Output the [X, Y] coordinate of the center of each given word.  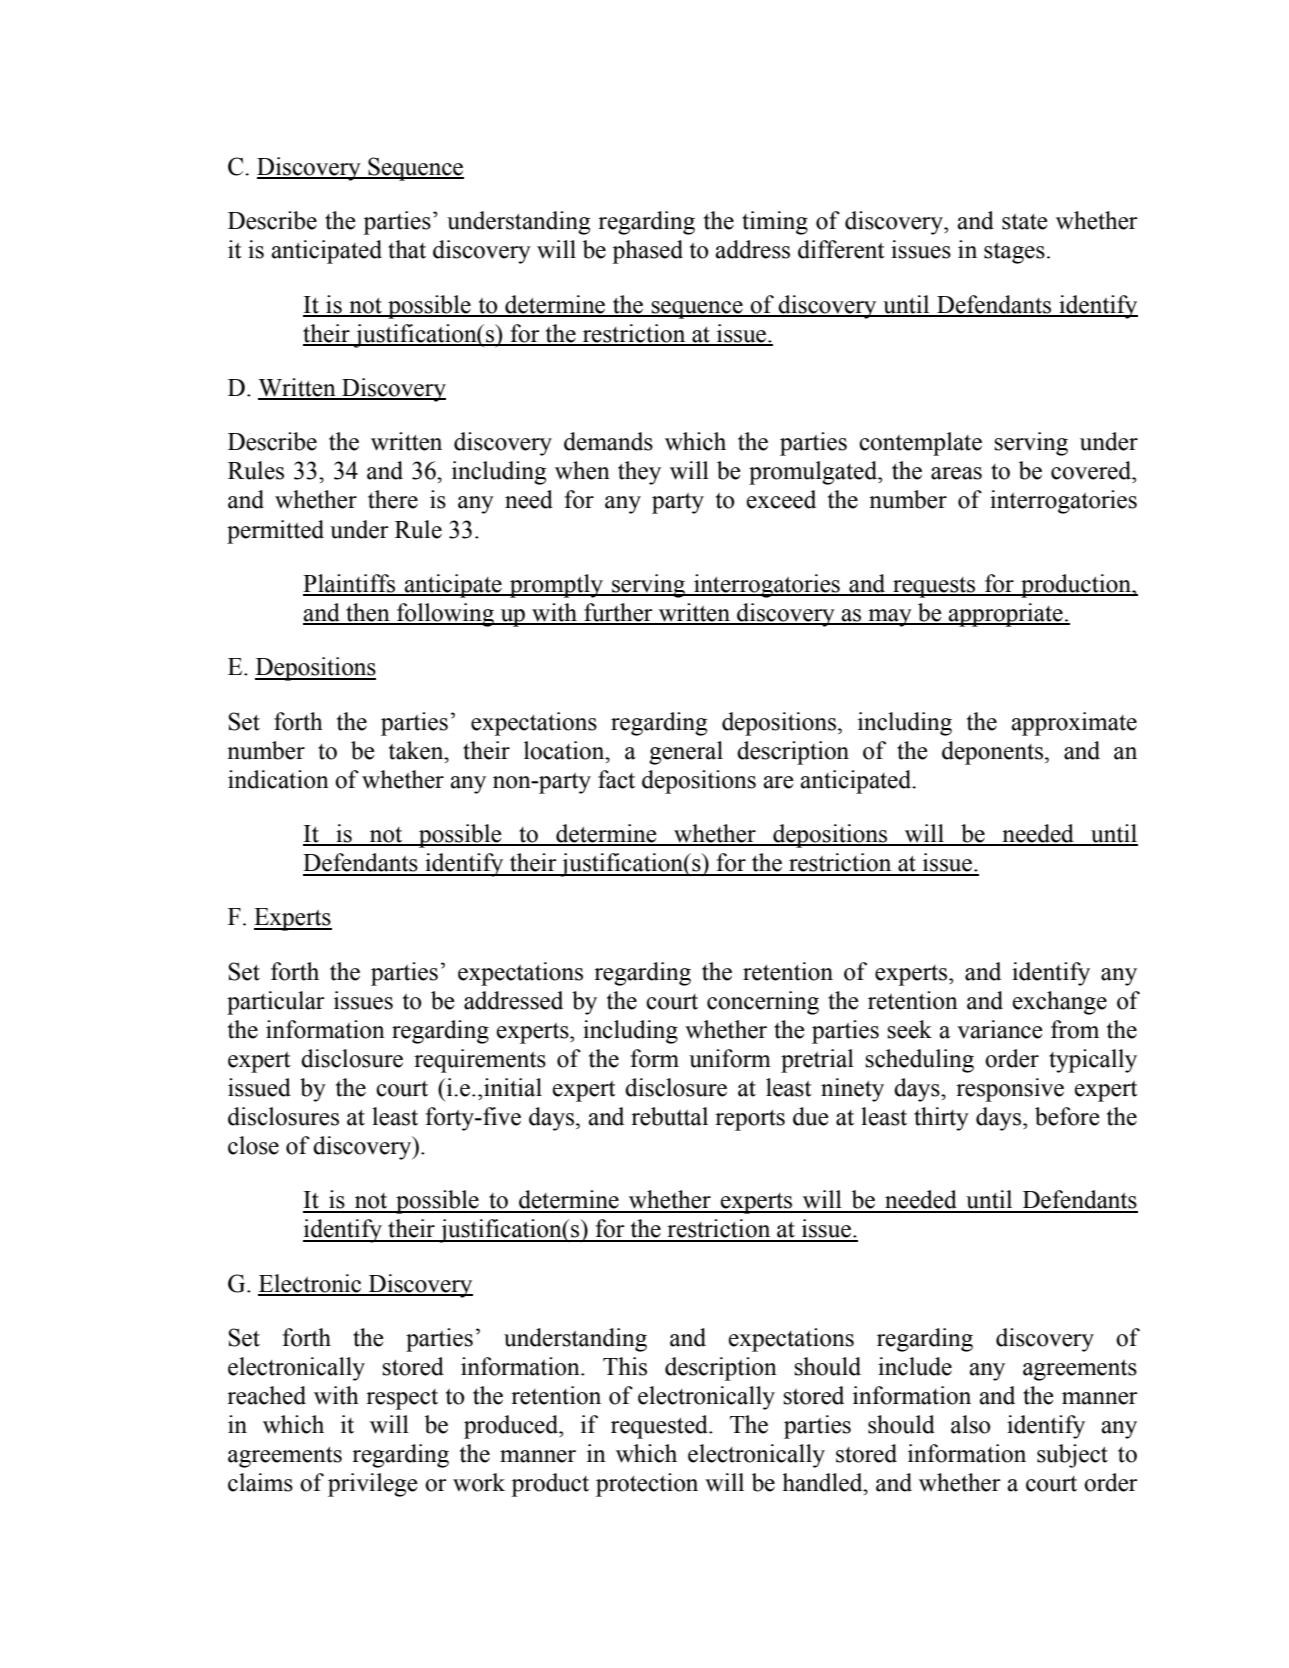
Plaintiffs [350, 584]
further [618, 613]
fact [616, 779]
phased [647, 252]
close [253, 1145]
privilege [373, 1485]
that [407, 249]
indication [278, 779]
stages [1014, 253]
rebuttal [669, 1116]
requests [934, 587]
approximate [1074, 724]
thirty [941, 1119]
